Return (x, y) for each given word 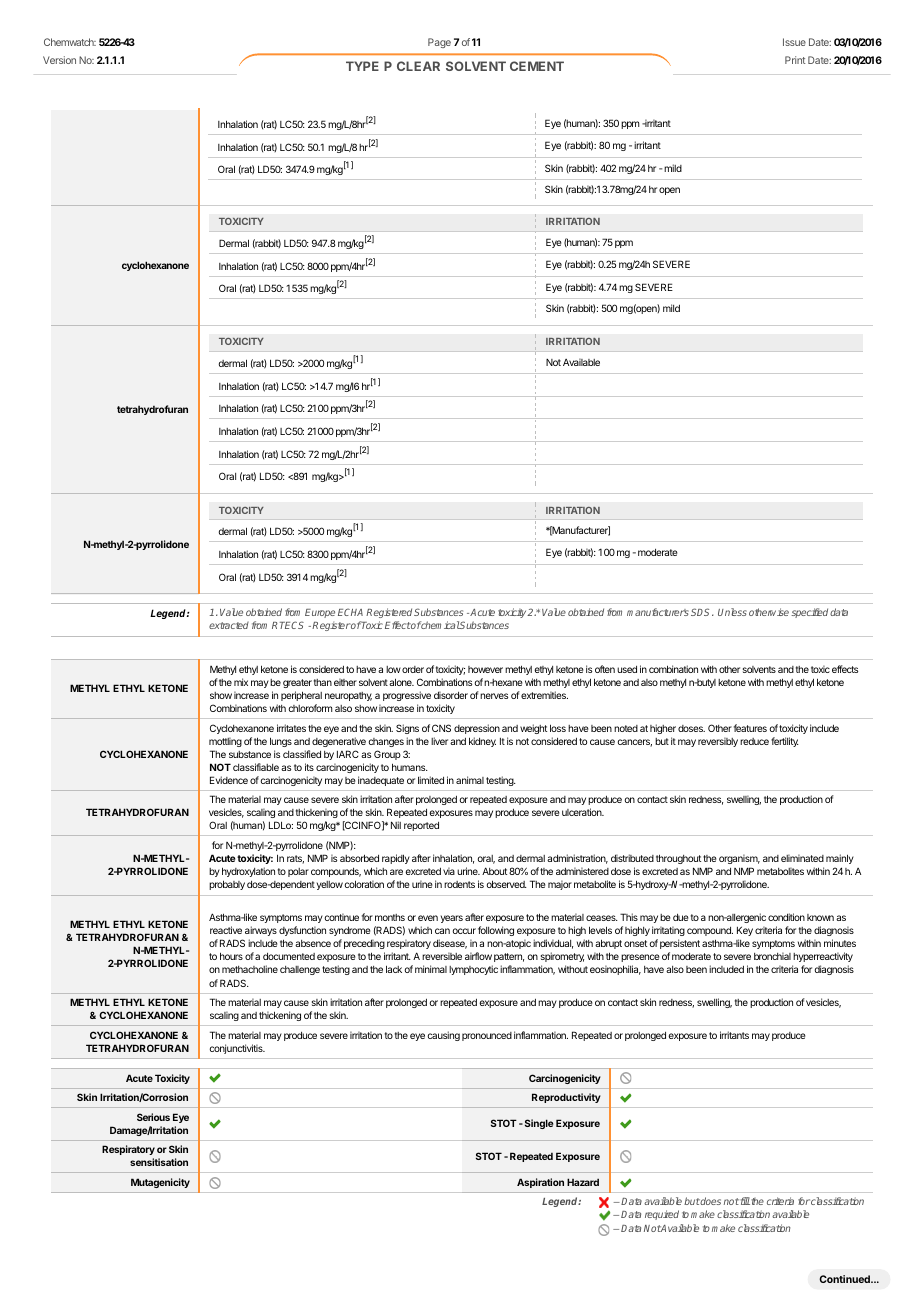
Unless (732, 612)
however (485, 669)
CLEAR (418, 66)
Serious (153, 1117)
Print (795, 60)
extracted (229, 625)
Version (59, 60)
